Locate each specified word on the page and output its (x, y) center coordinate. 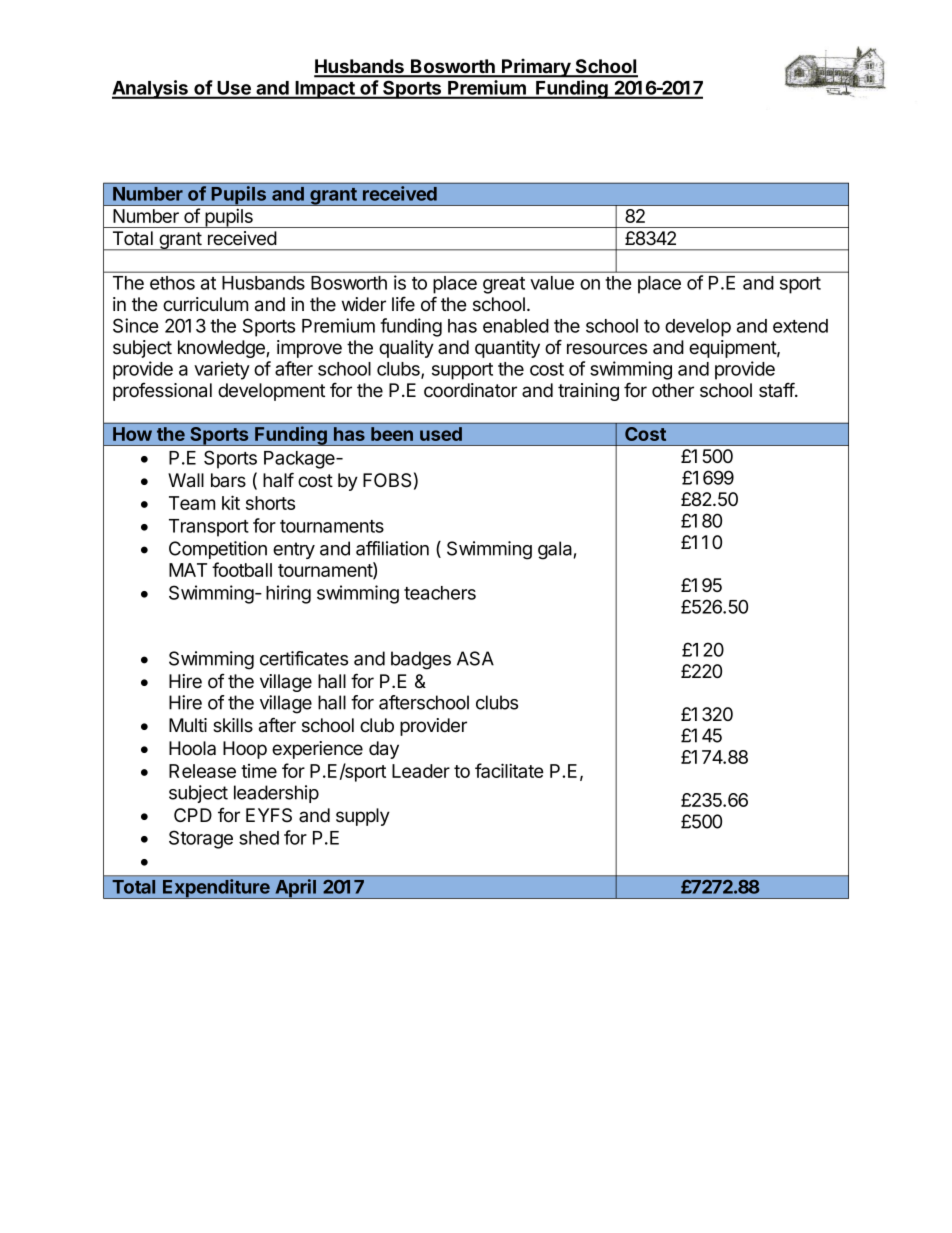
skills (233, 725)
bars (228, 480)
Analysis (151, 89)
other (673, 390)
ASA (475, 658)
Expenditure (216, 889)
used (441, 434)
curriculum (205, 304)
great (504, 285)
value (552, 283)
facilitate (509, 770)
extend (800, 326)
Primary (536, 68)
